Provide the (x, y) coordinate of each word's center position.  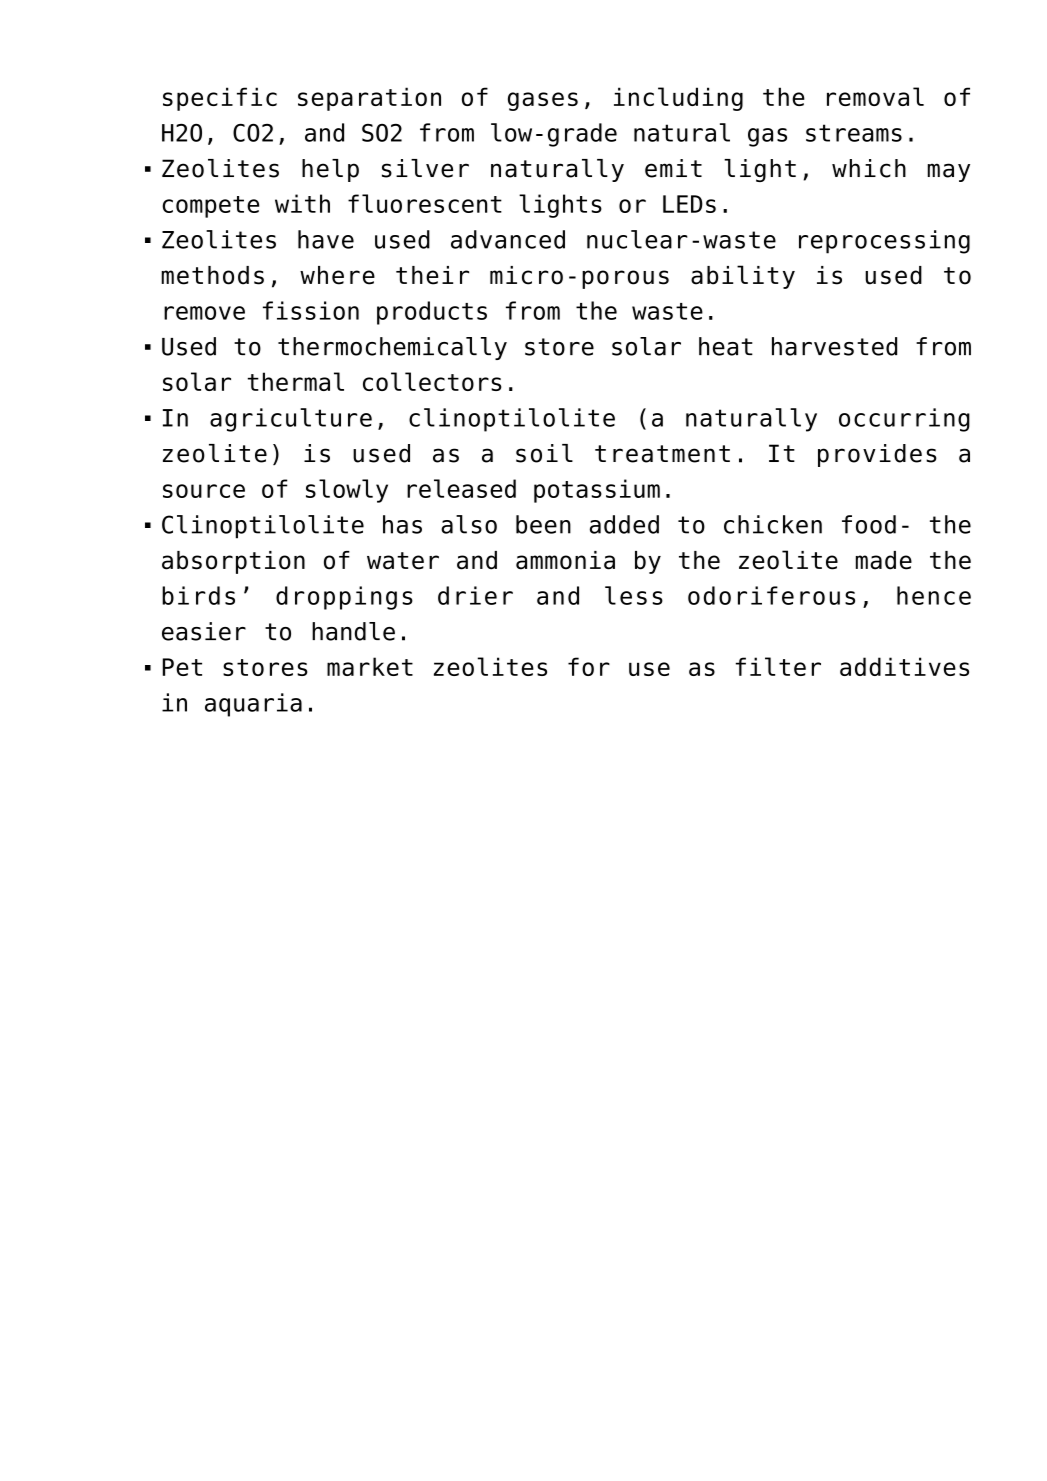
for (589, 666)
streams (854, 133)
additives (904, 666)
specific (220, 99)
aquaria (253, 705)
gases (543, 101)
